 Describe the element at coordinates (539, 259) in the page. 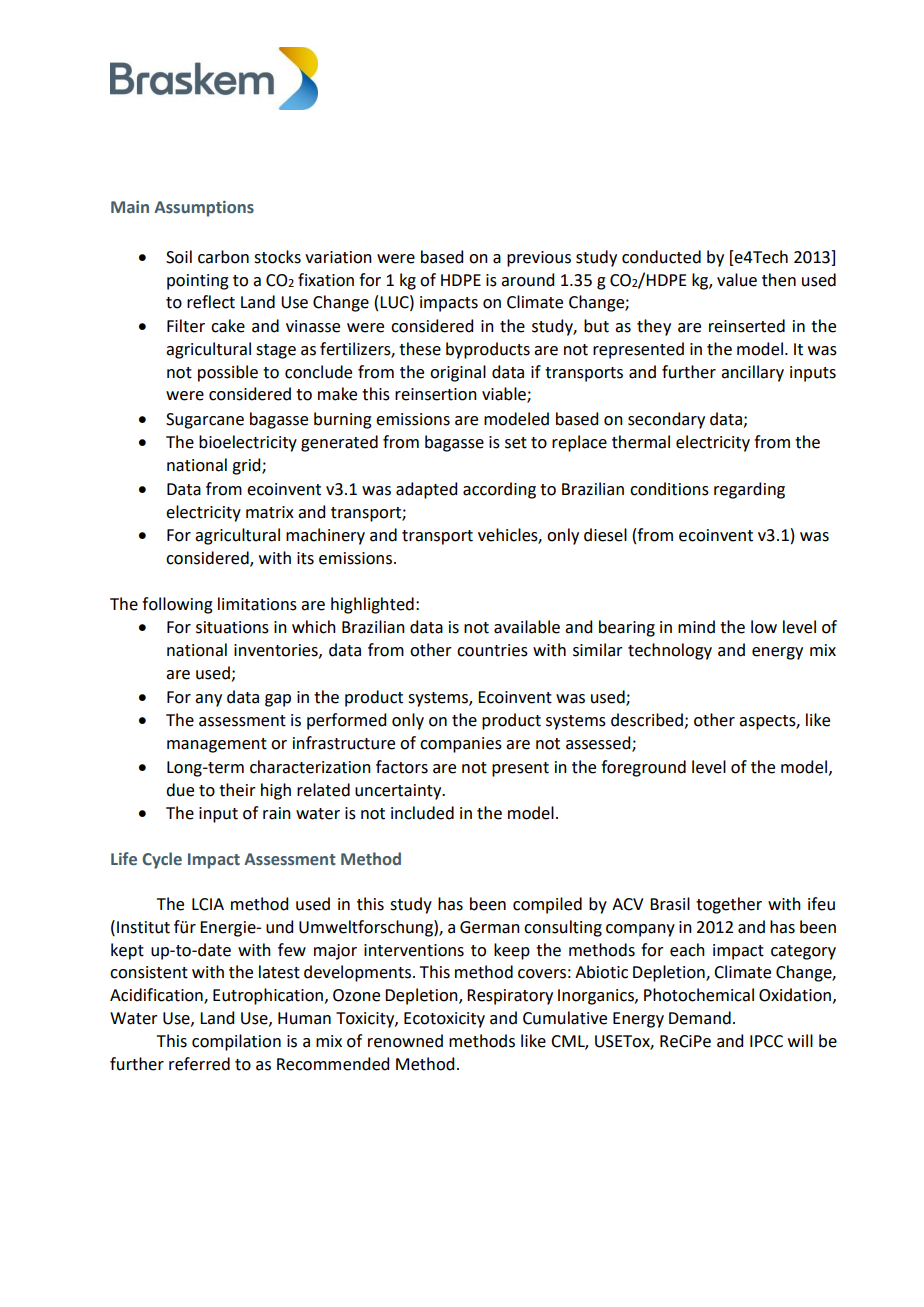

I see `previous` at that location.
